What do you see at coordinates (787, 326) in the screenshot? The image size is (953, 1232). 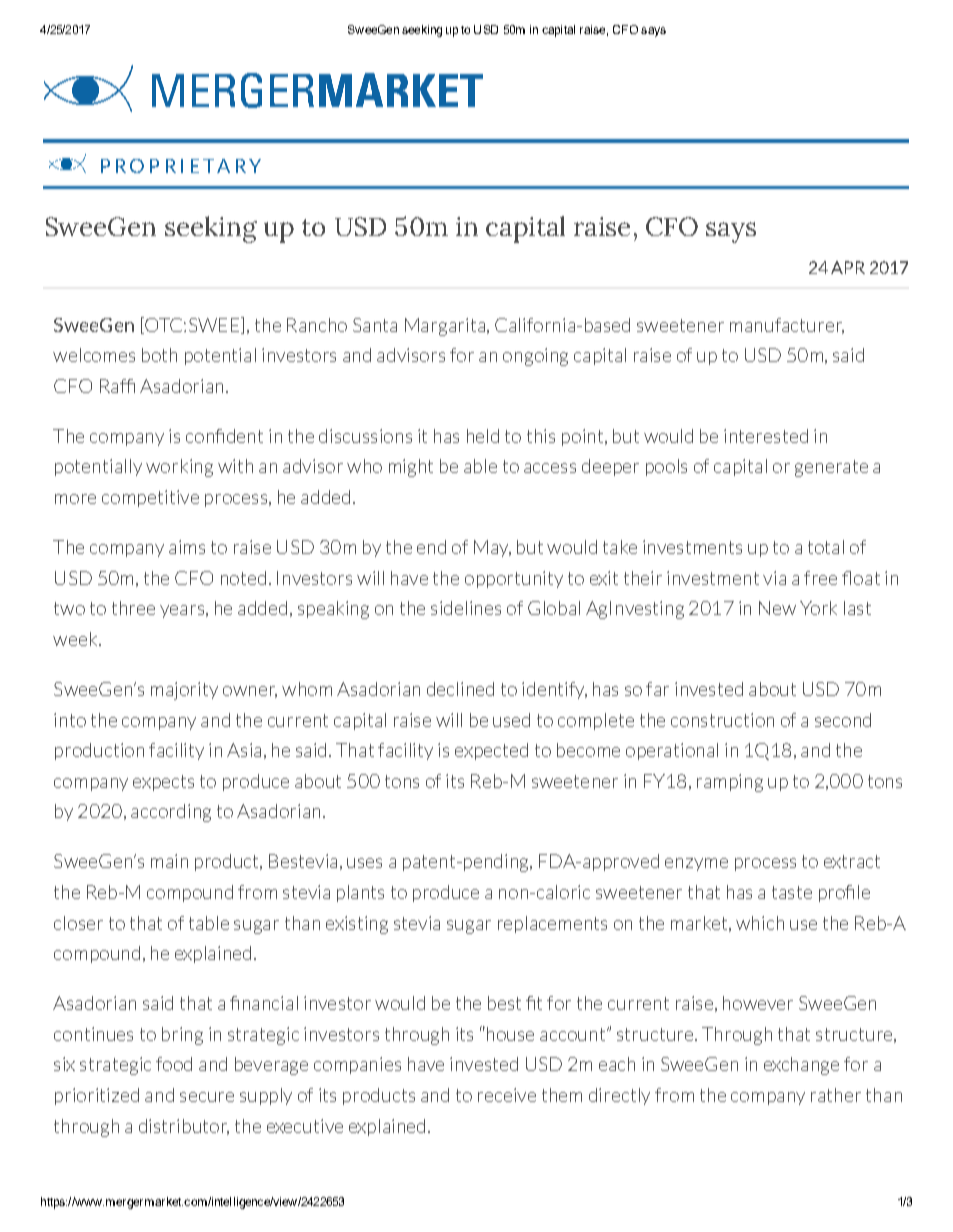 I see `manufacturer` at bounding box center [787, 326].
